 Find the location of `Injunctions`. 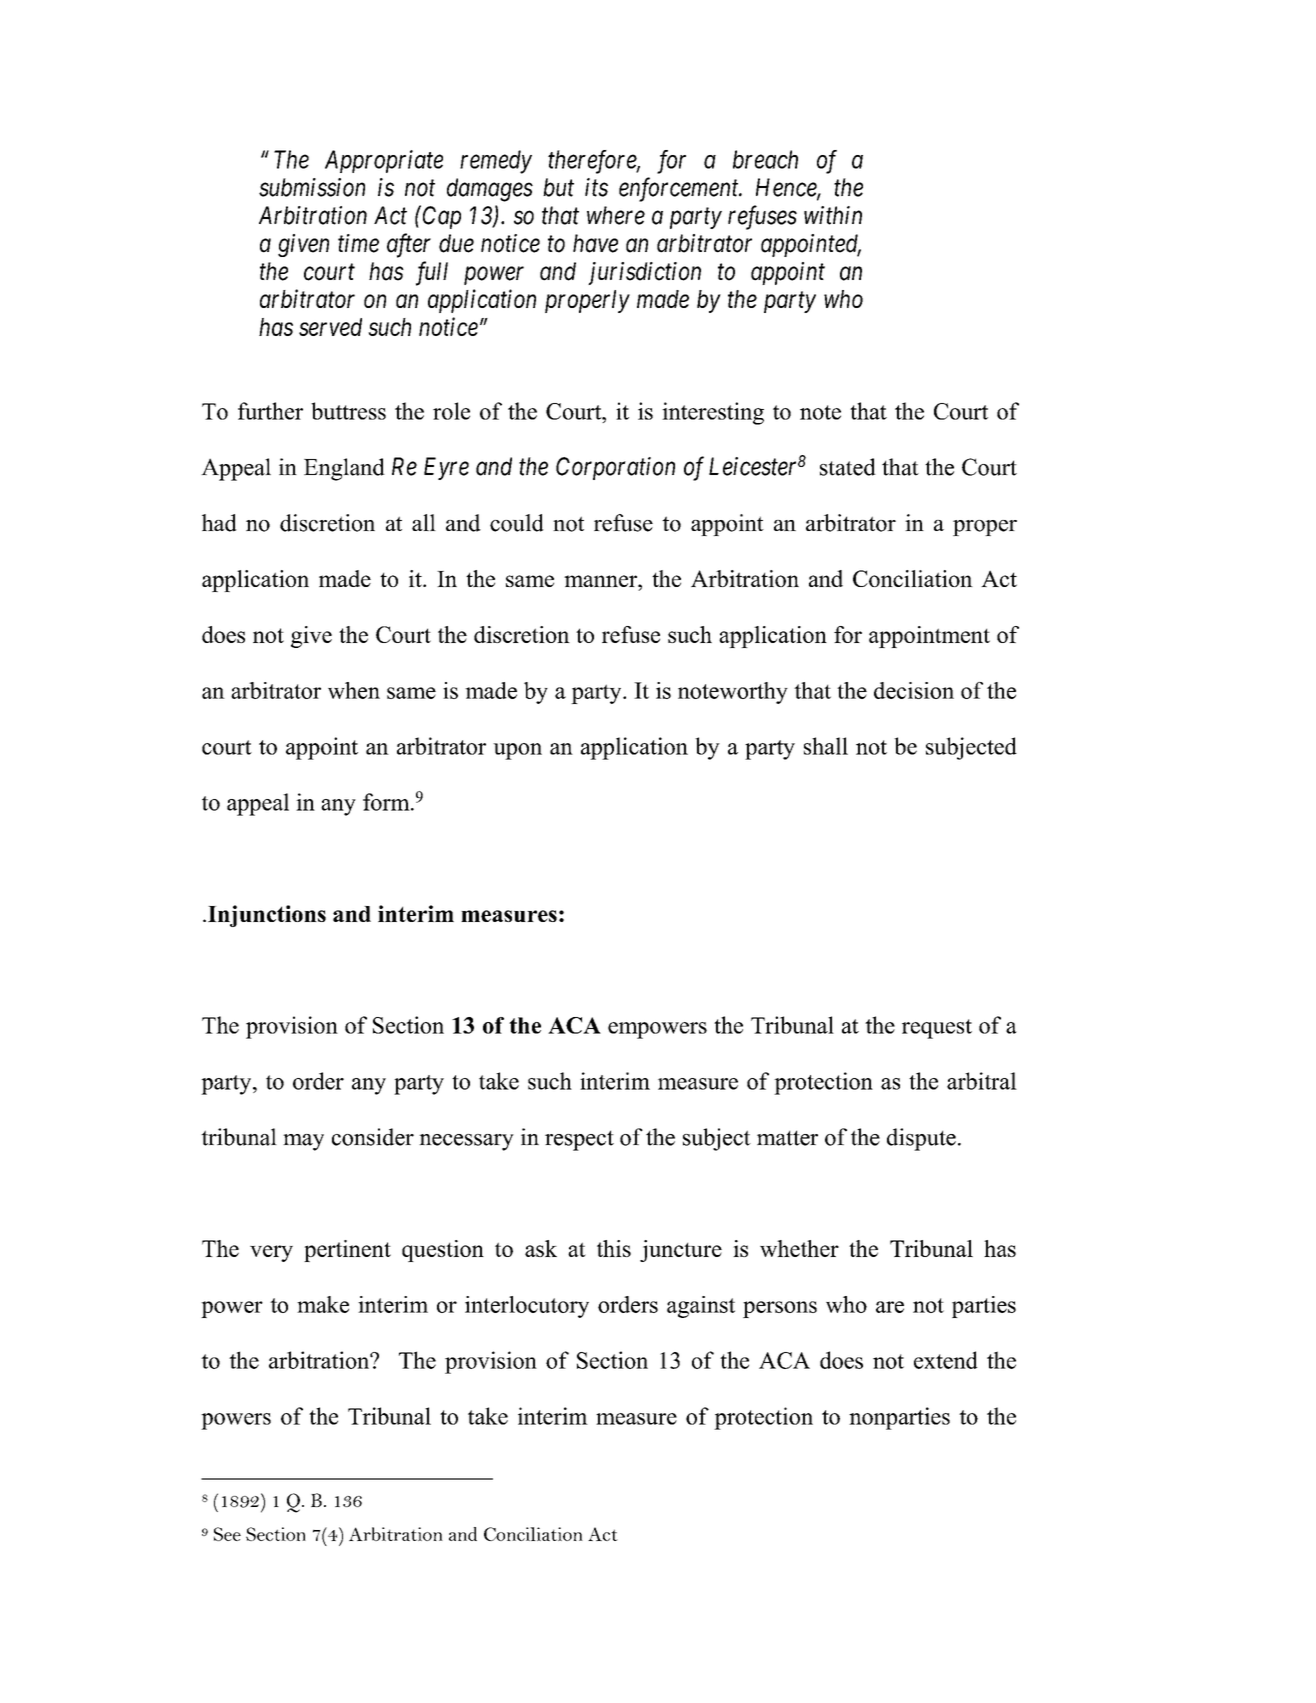

Injunctions is located at coordinates (267, 916).
